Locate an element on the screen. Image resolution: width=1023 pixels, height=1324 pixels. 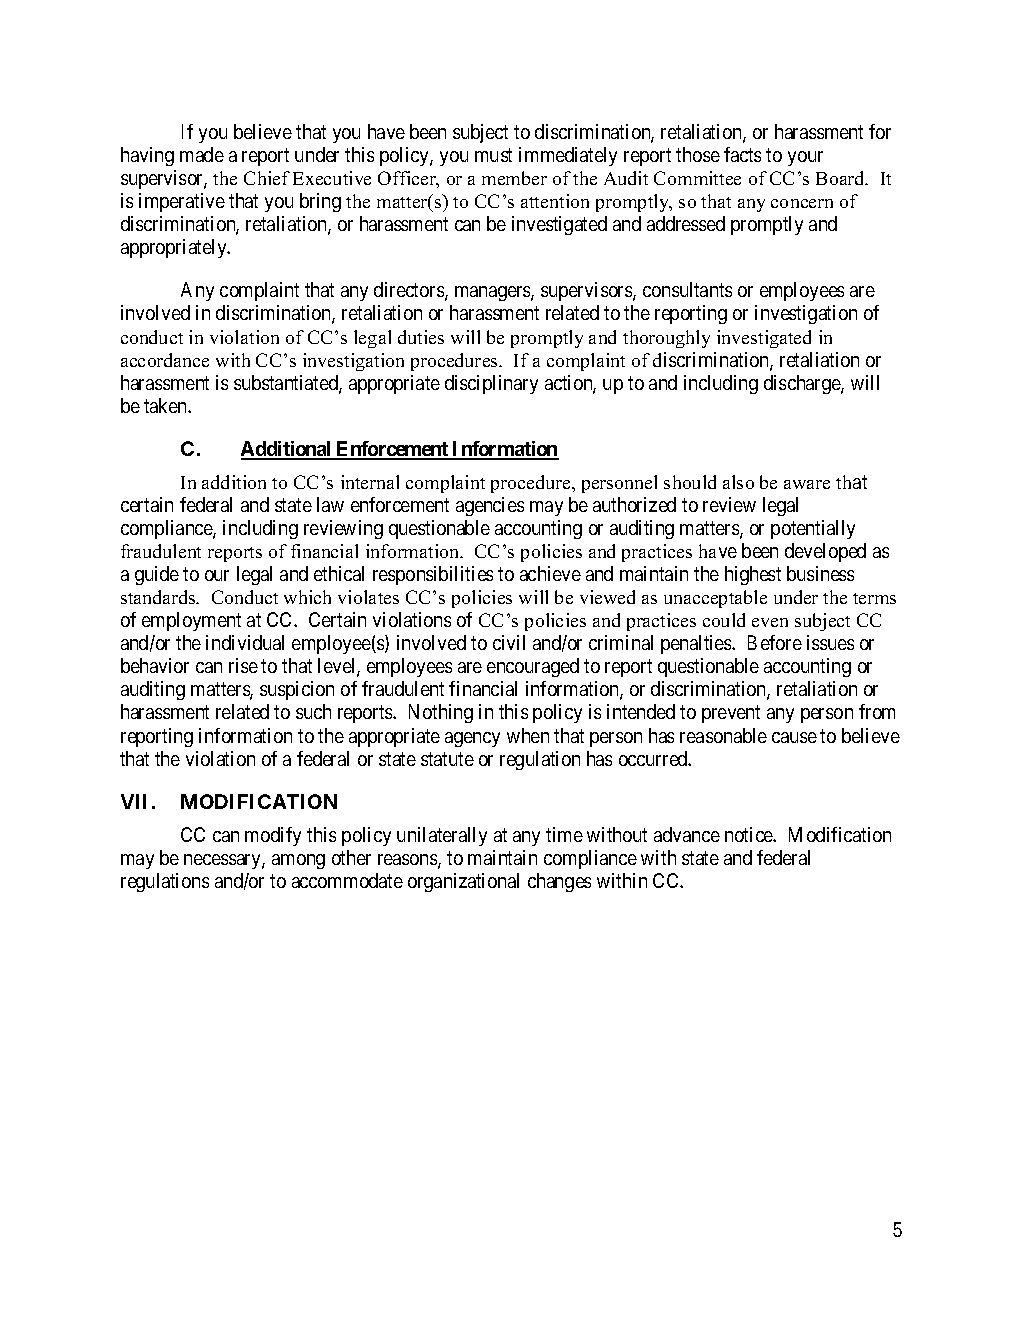
your is located at coordinates (805, 158).
